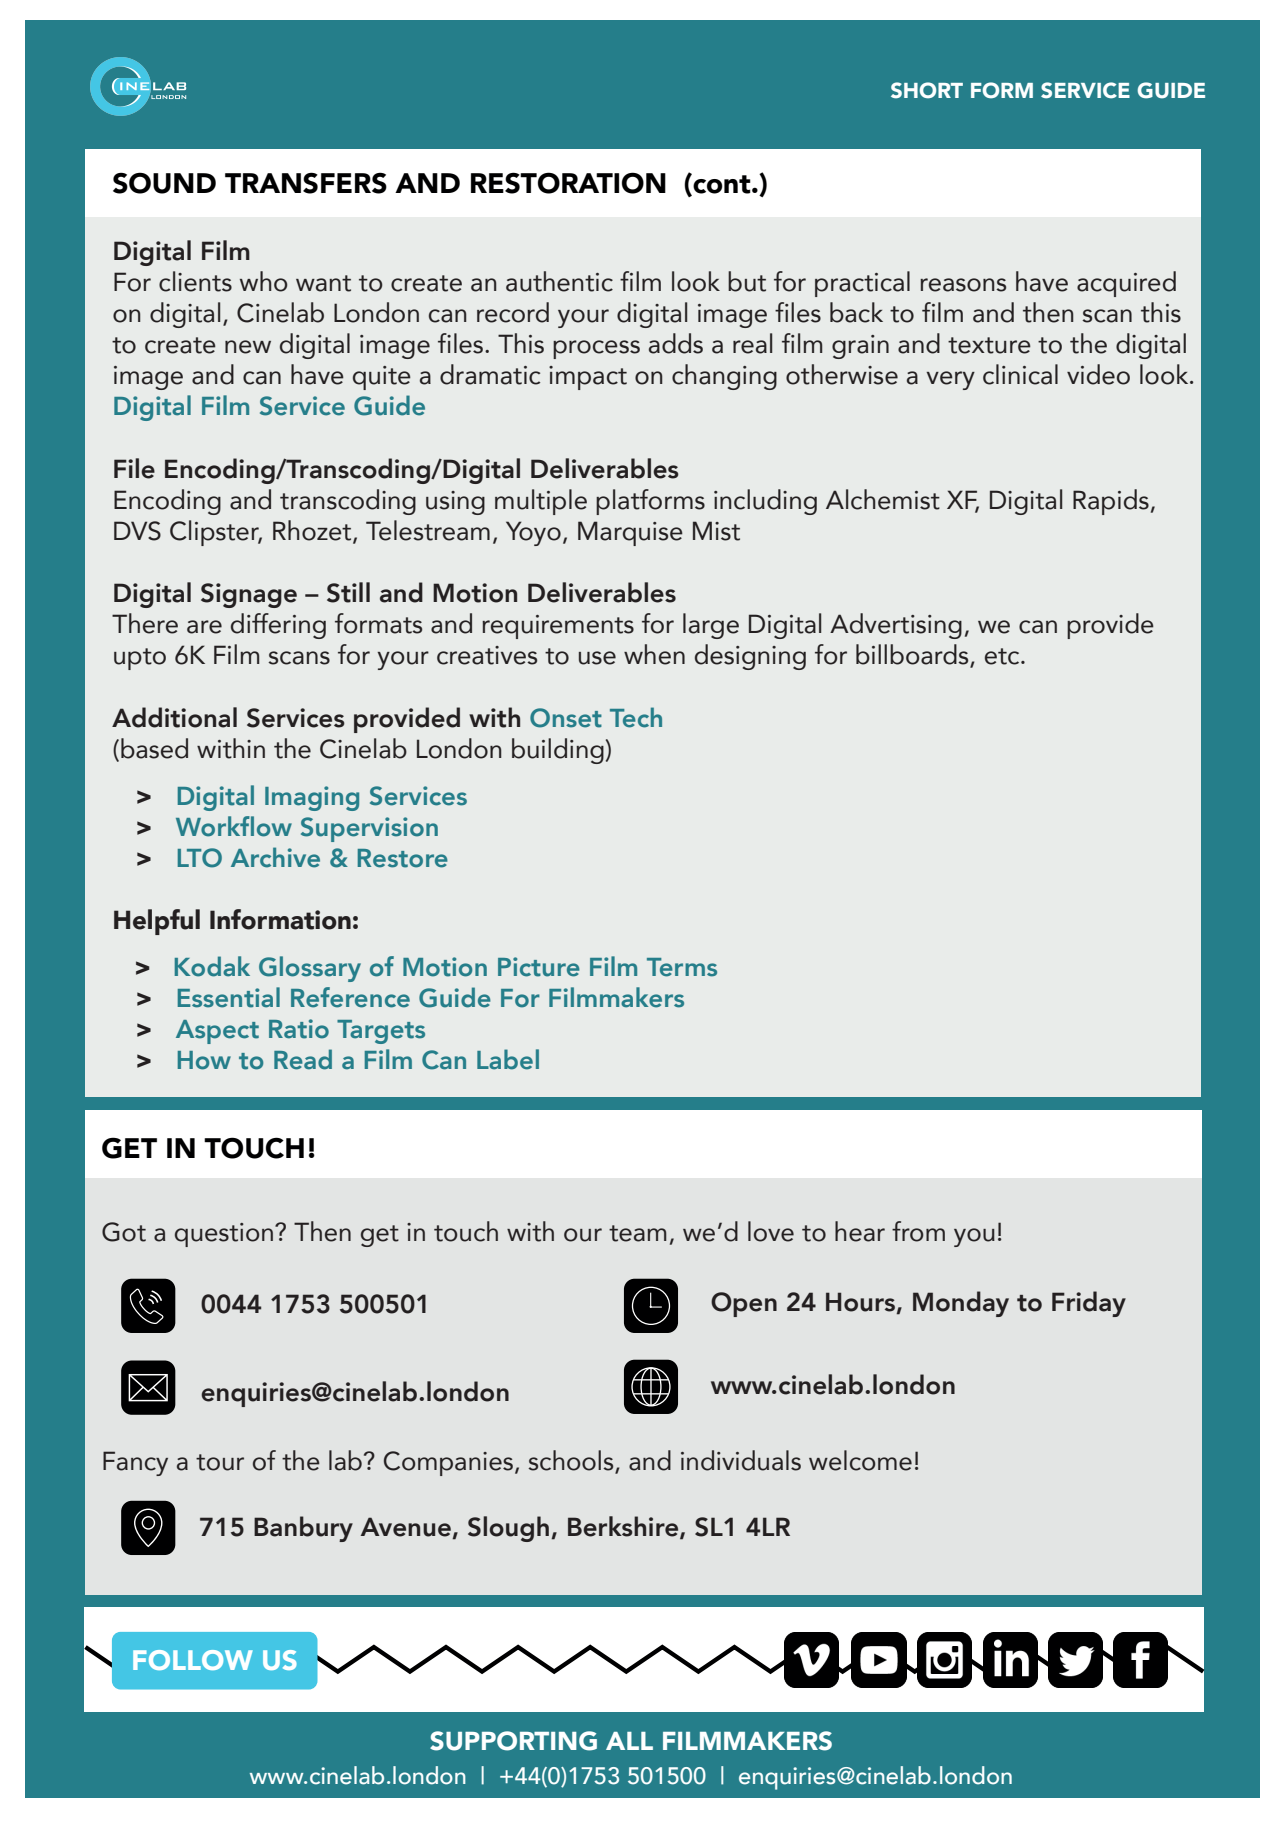 This screenshot has width=1288, height=1821. Describe the element at coordinates (860, 1460) in the screenshot. I see `welcome` at that location.
